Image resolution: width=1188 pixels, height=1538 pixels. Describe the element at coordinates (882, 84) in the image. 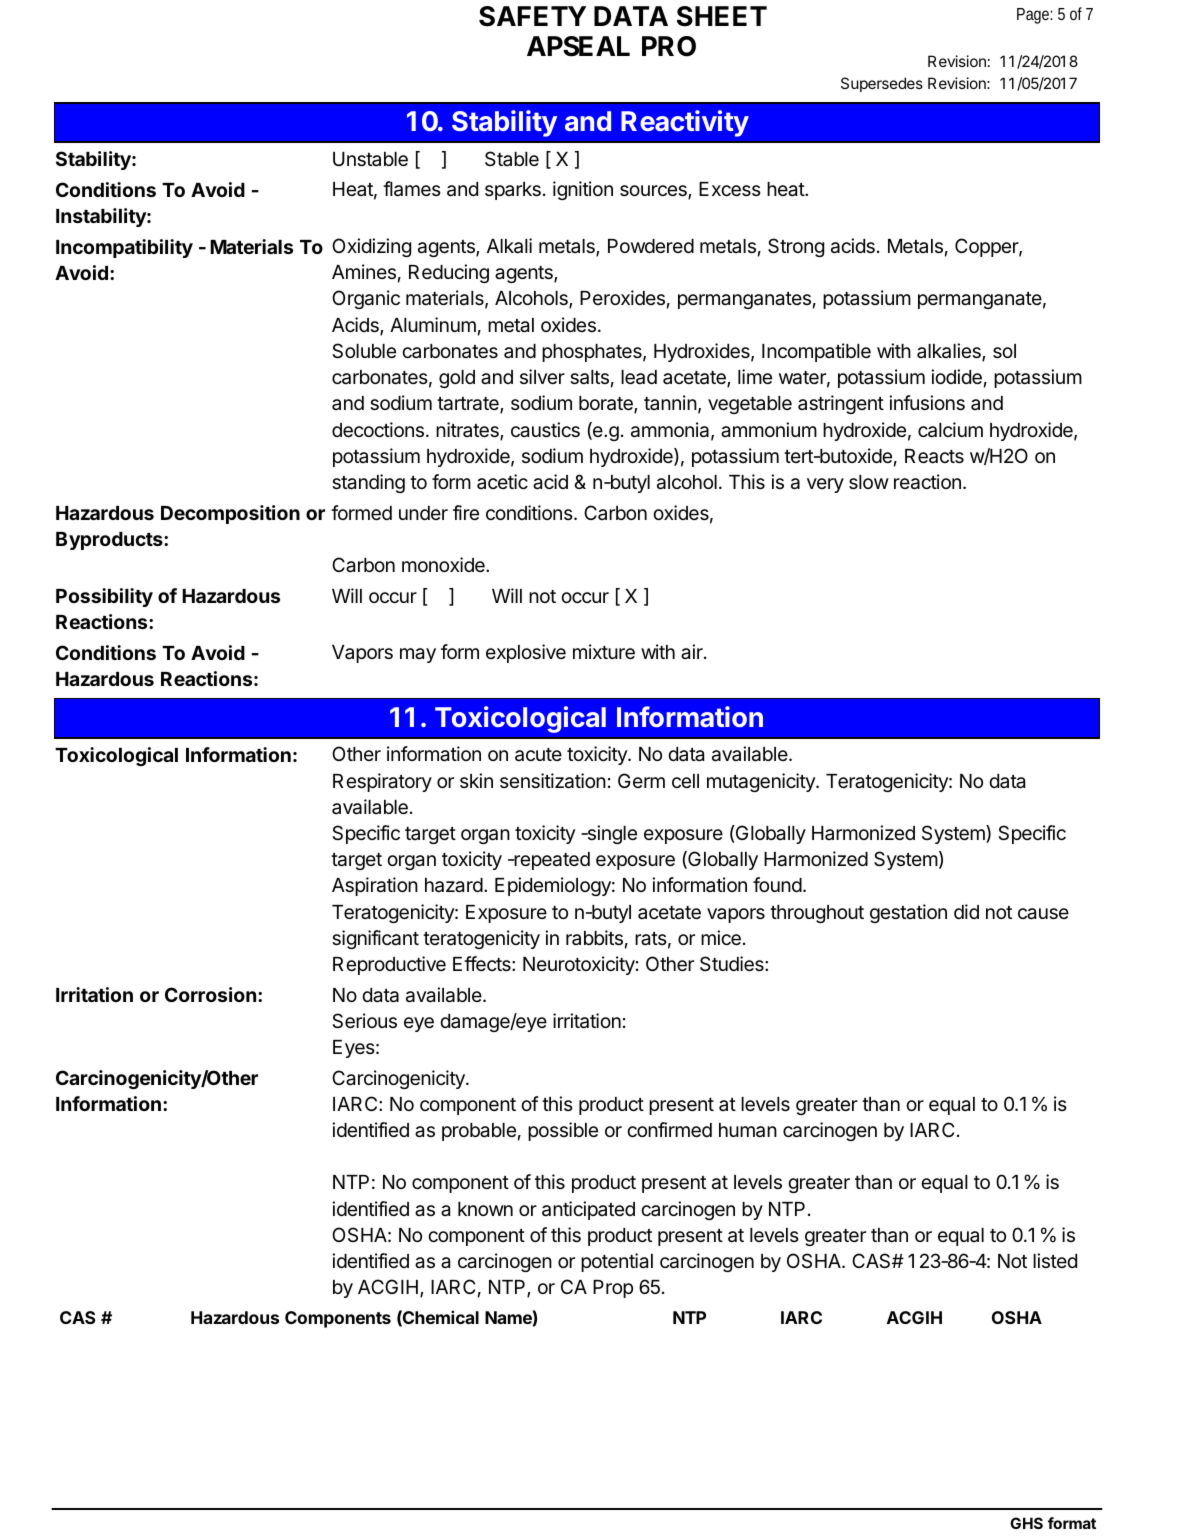

I see `Supersedes` at that location.
